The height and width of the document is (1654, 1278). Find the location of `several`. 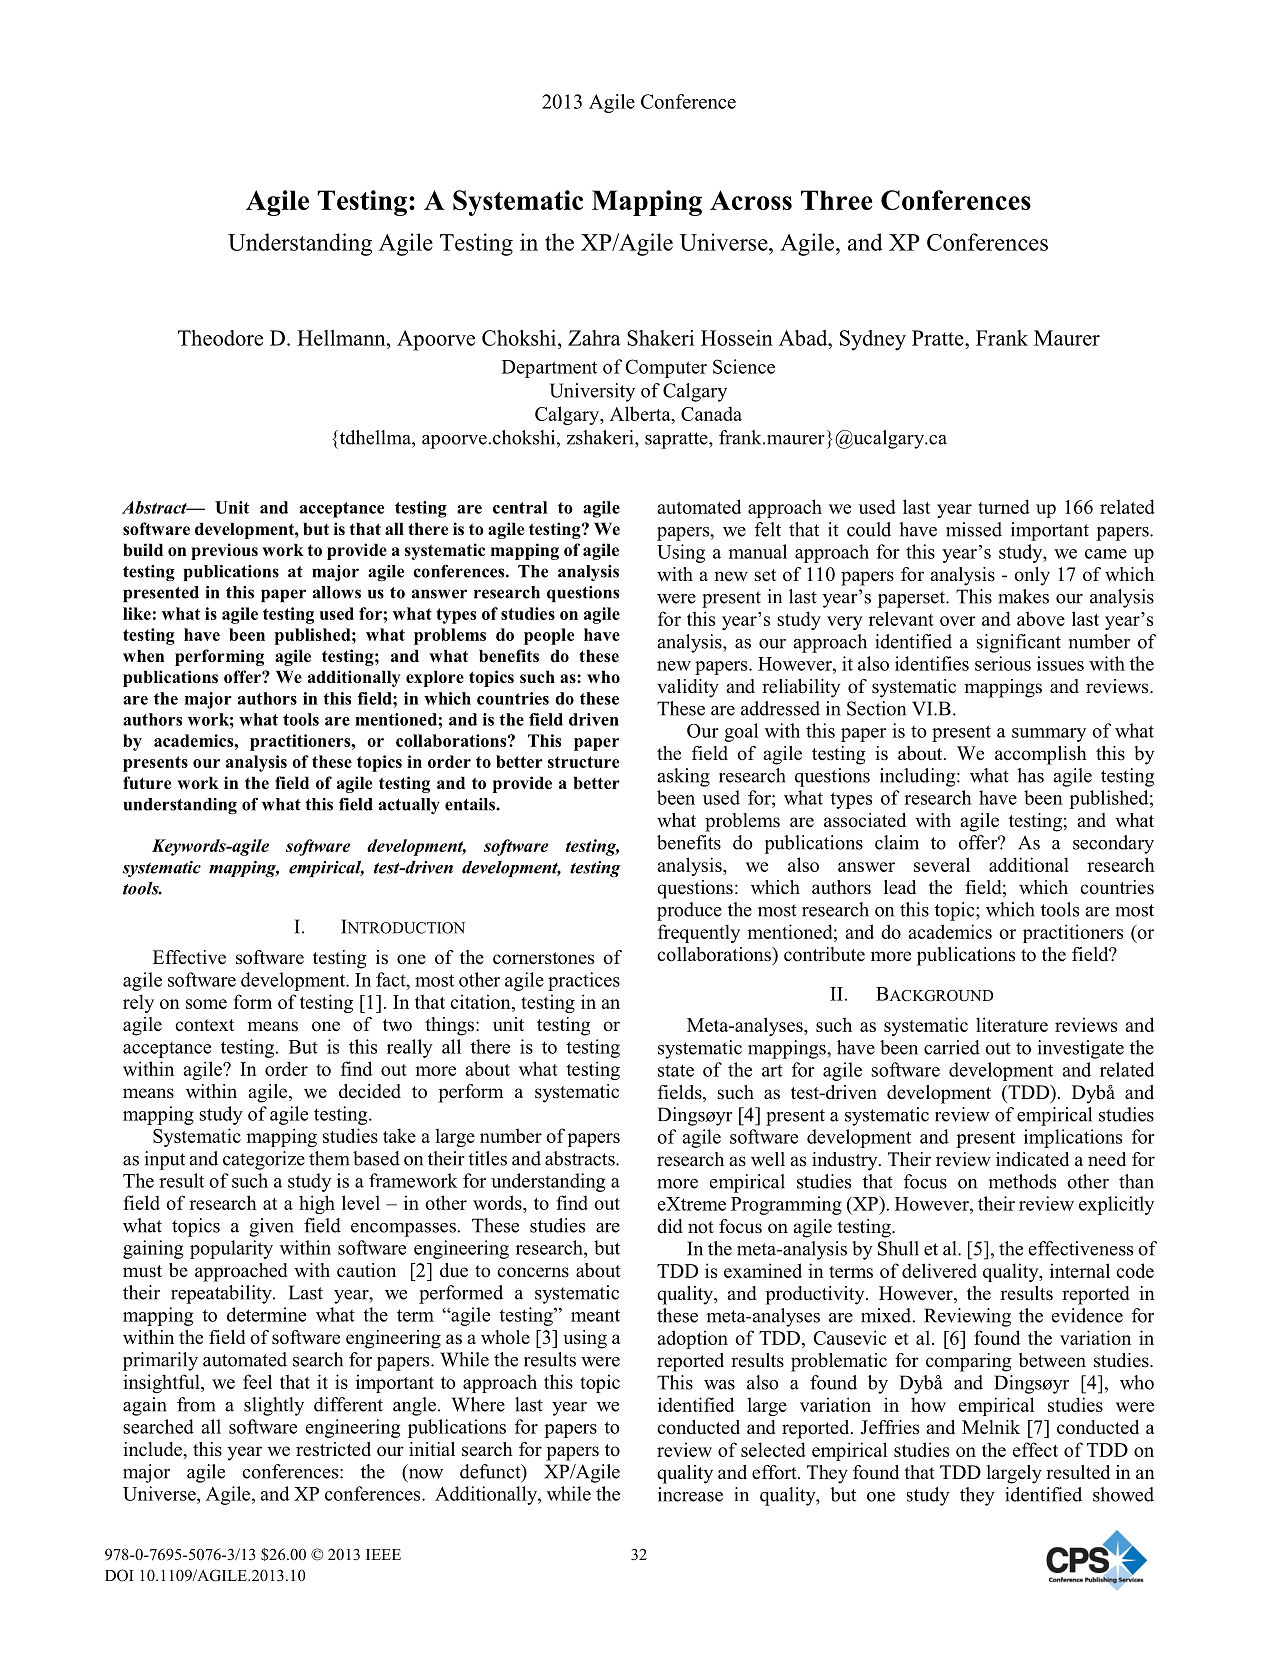

several is located at coordinates (942, 864).
